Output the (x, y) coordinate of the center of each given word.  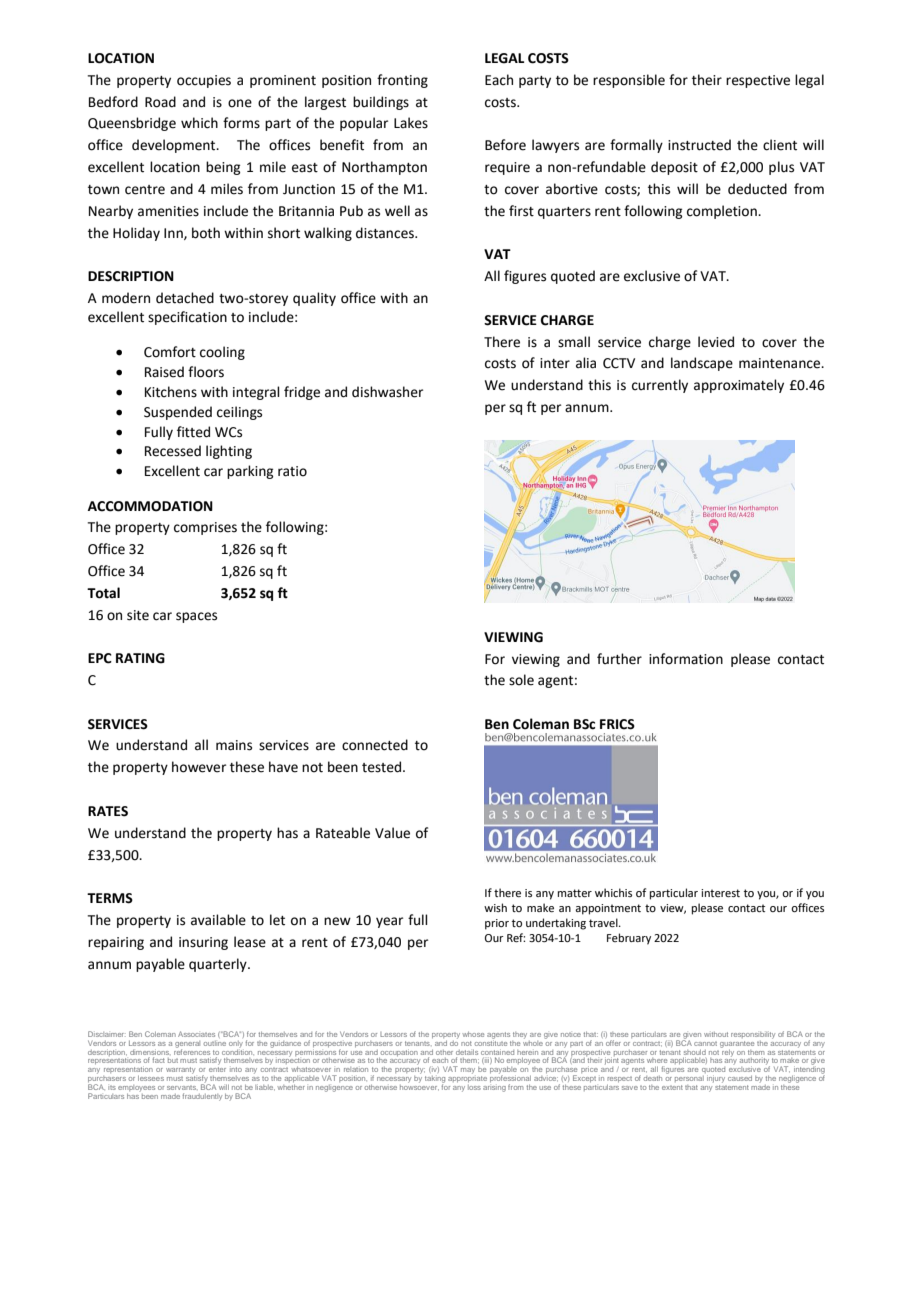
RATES (108, 811)
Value (392, 833)
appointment (608, 909)
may (468, 1071)
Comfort (170, 352)
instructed (699, 145)
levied (716, 342)
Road (160, 102)
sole (521, 680)
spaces (196, 617)
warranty (180, 1070)
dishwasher (387, 392)
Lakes (411, 123)
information (686, 659)
